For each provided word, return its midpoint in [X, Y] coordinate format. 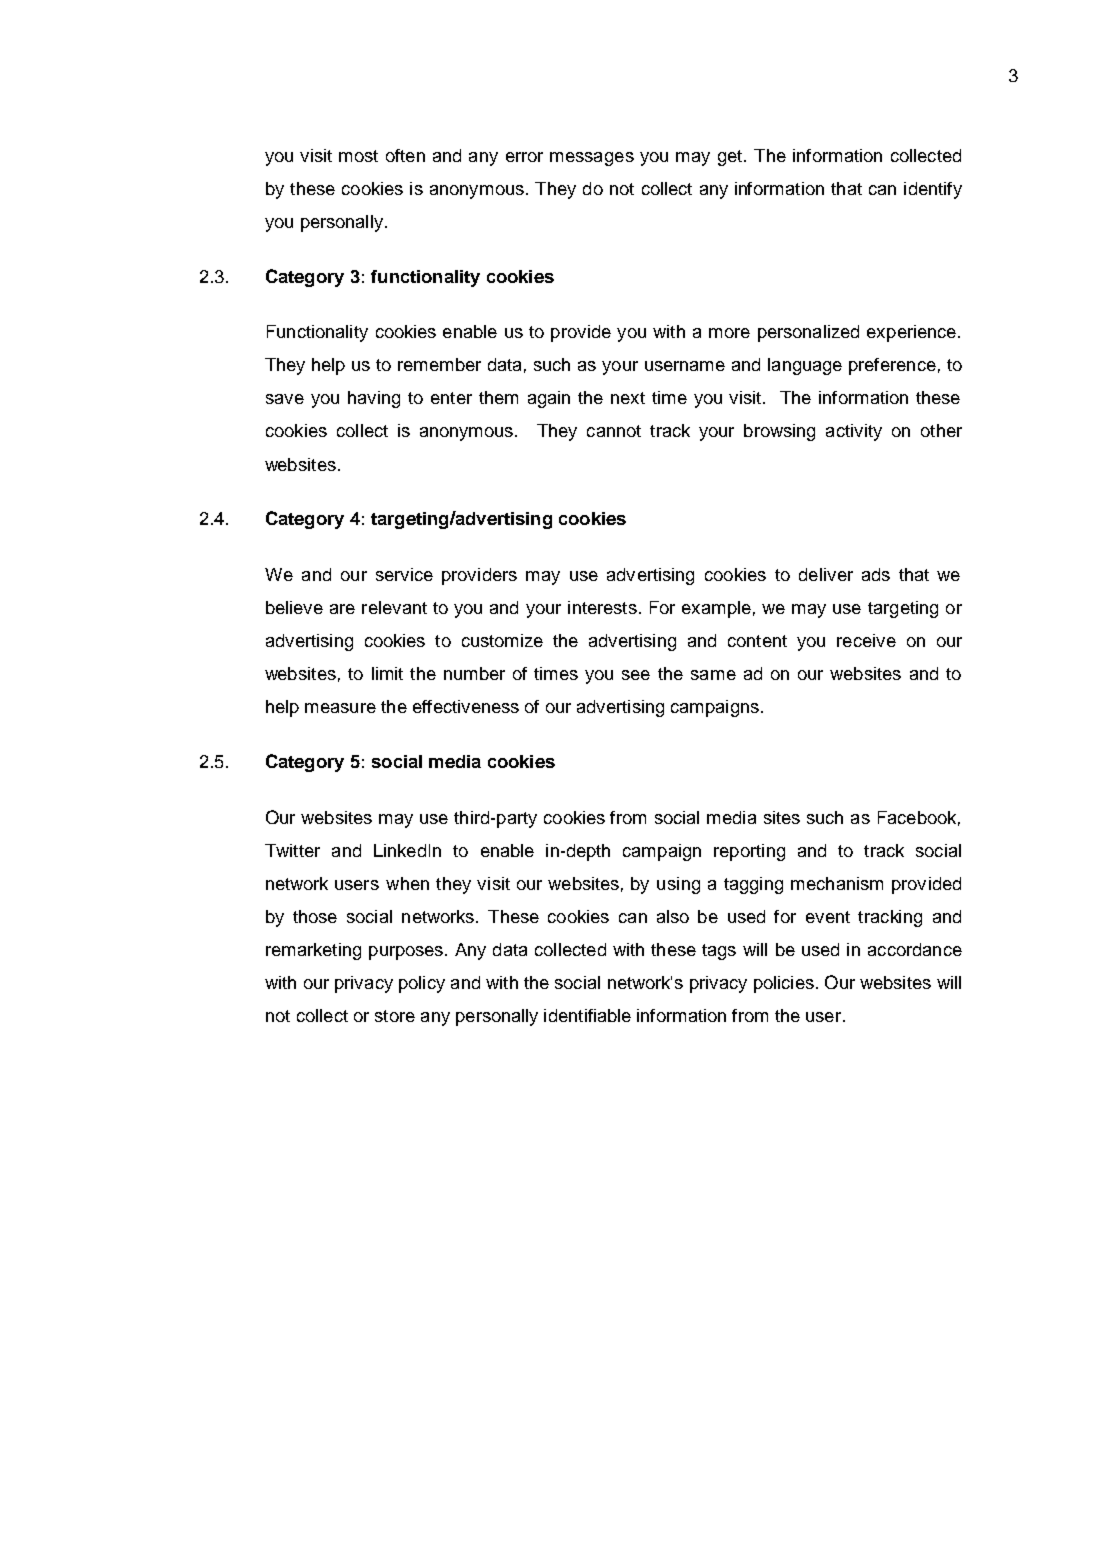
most [358, 156]
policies [784, 984]
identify [933, 190]
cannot [614, 431]
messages [592, 159]
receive [866, 640]
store [395, 1016]
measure [340, 708]
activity [854, 432]
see [636, 675]
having [374, 399]
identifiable [587, 1015]
